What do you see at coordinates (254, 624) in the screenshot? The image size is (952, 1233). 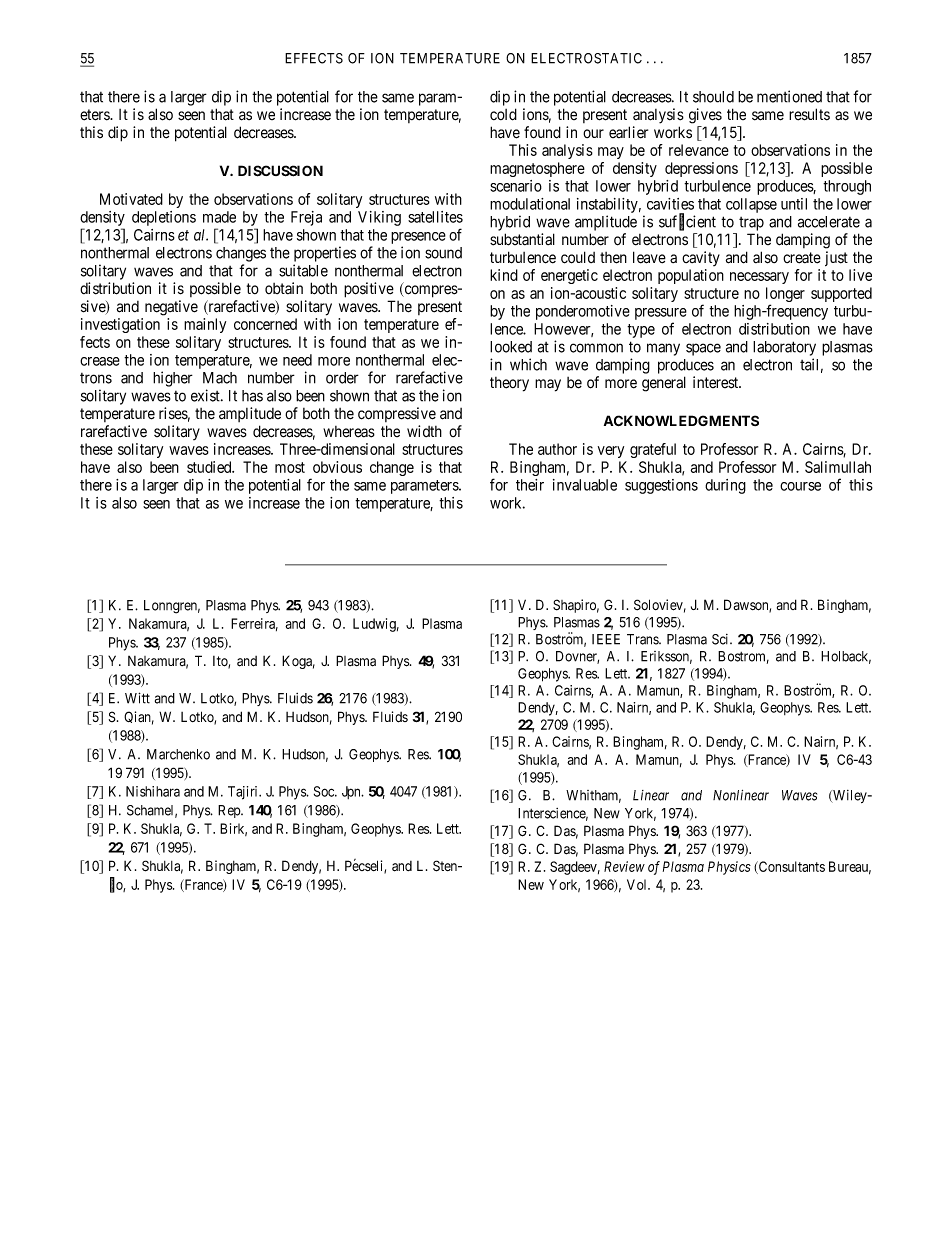 I see `Ferreira` at bounding box center [254, 624].
